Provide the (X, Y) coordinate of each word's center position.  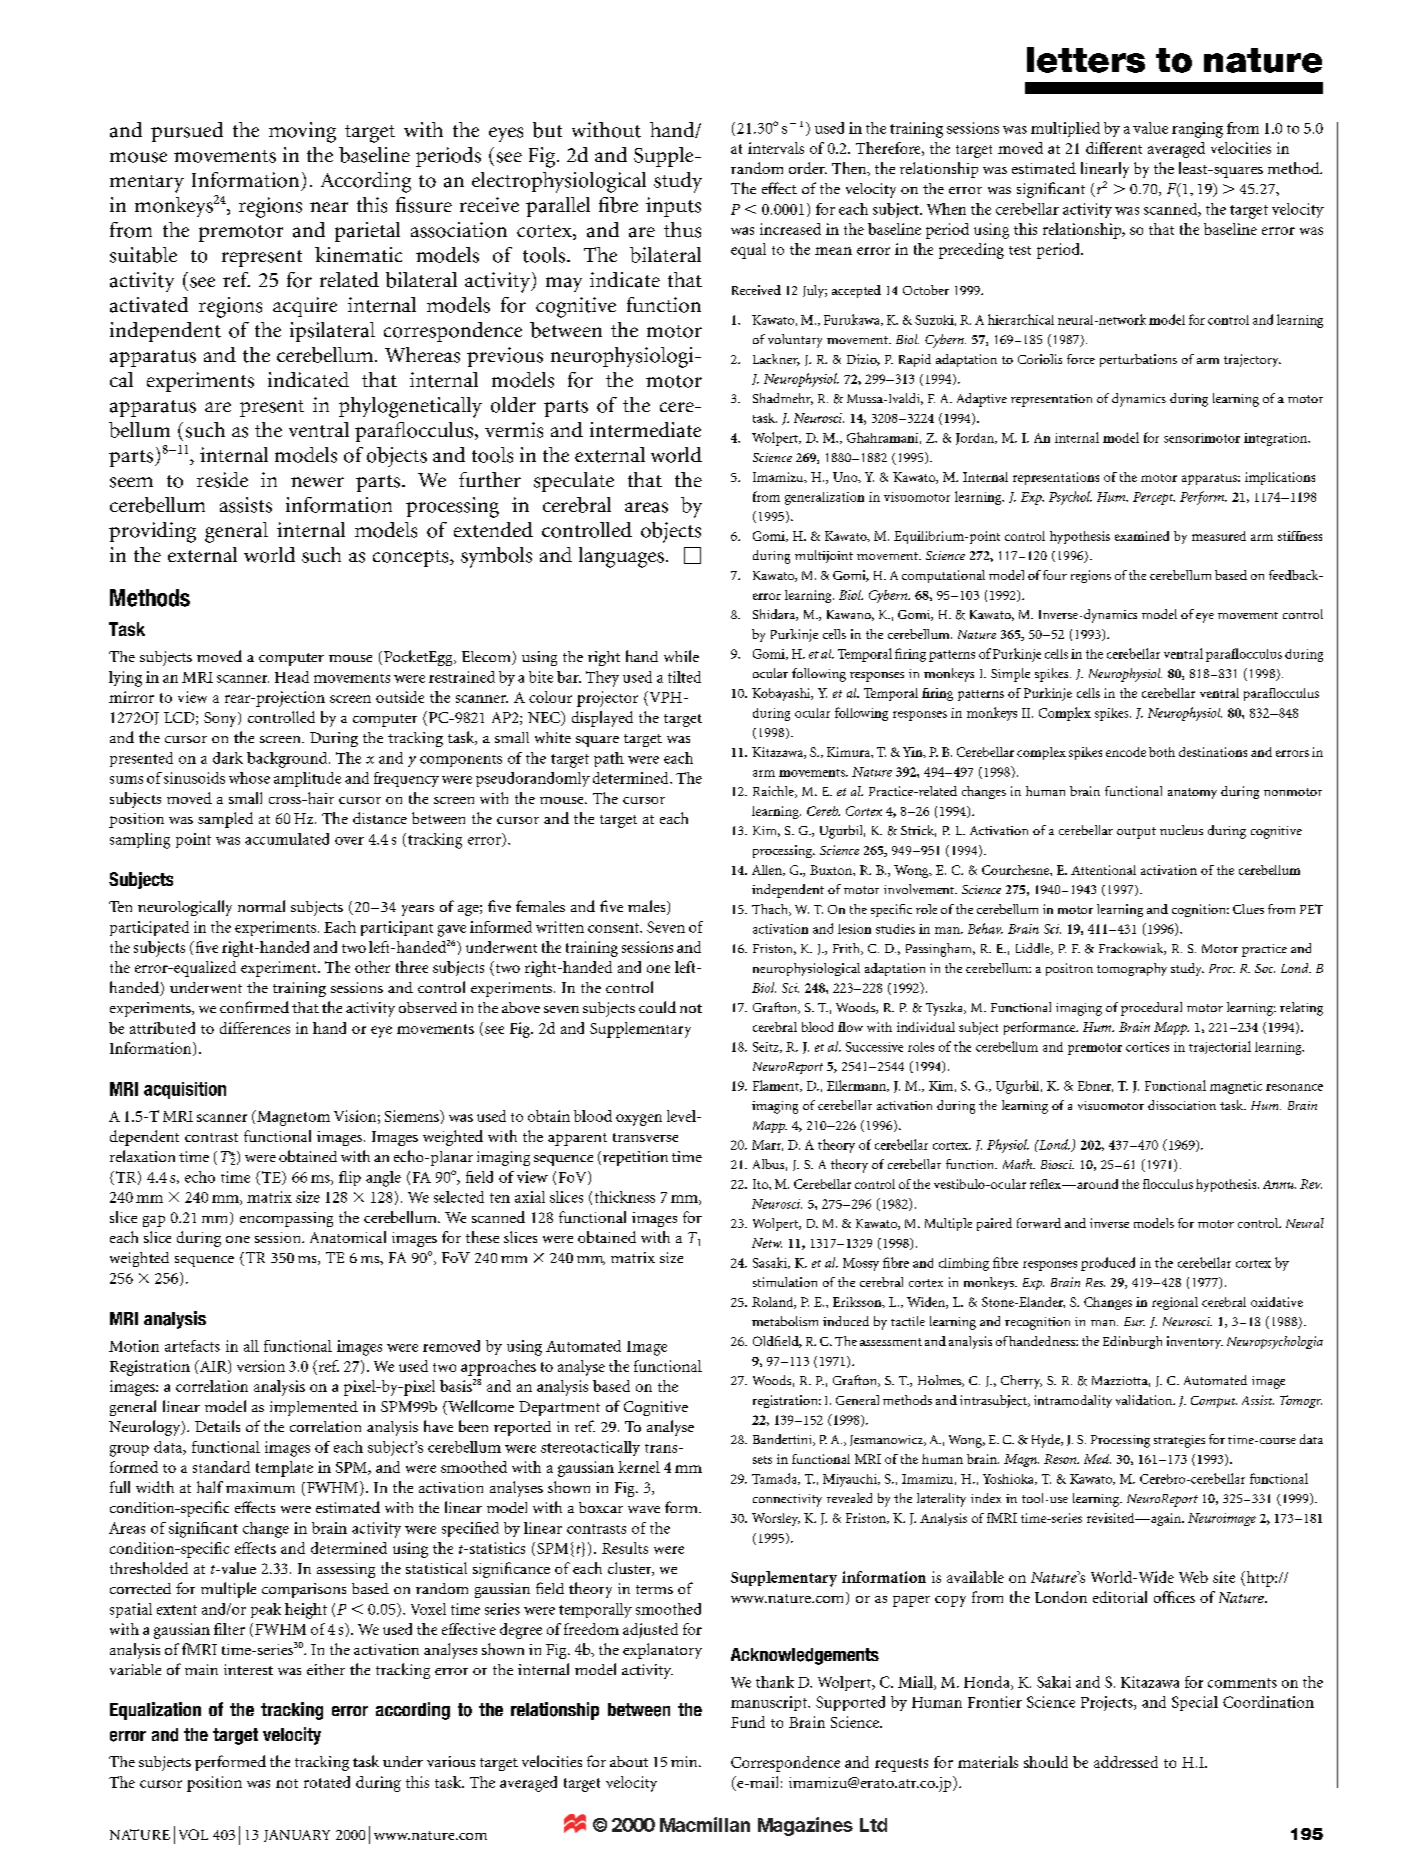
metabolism (785, 1321)
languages (621, 557)
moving (302, 132)
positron (1069, 969)
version (261, 1366)
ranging (1197, 130)
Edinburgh (1132, 1342)
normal (261, 906)
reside (222, 480)
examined (1142, 536)
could (657, 1007)
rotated (327, 1782)
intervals (776, 148)
